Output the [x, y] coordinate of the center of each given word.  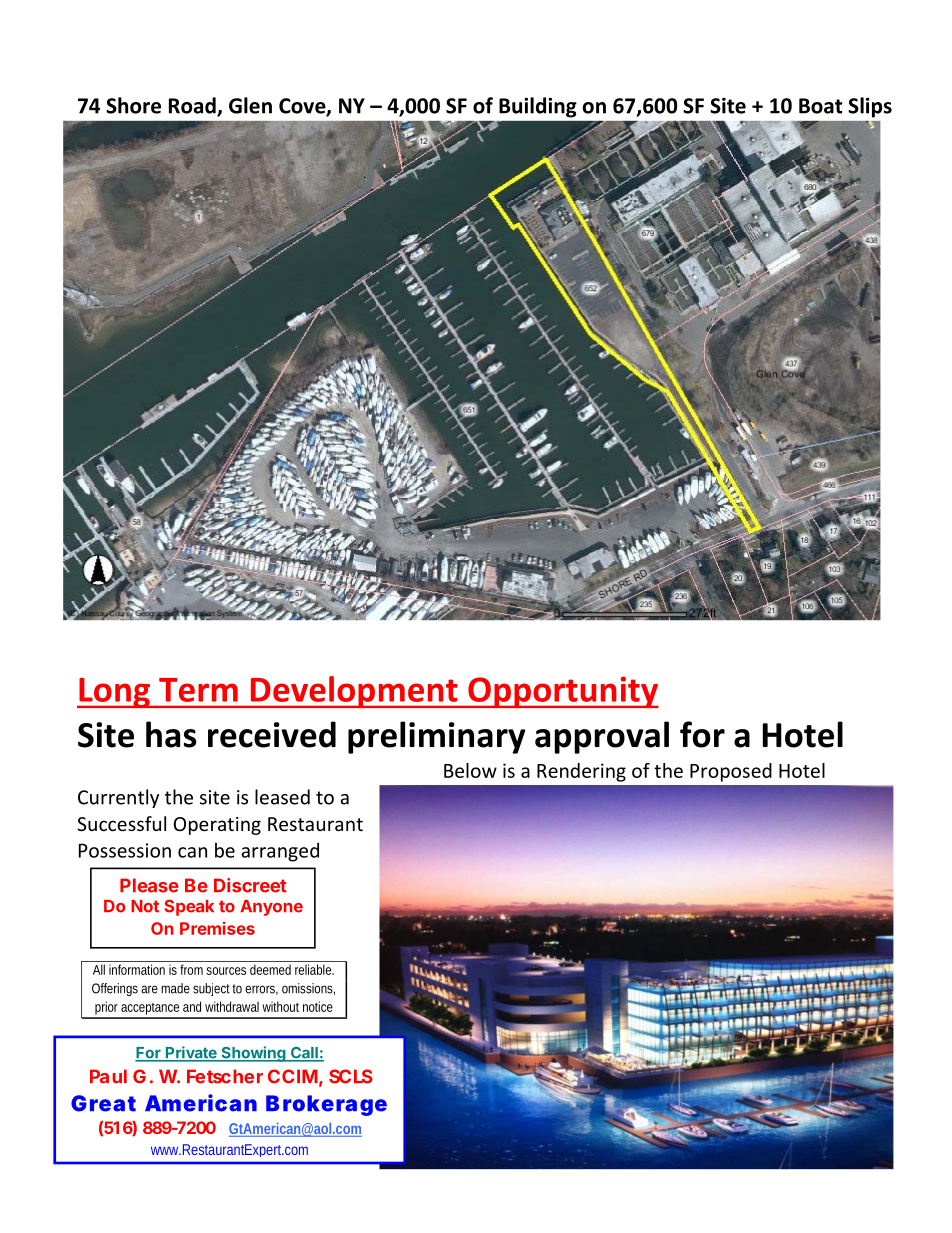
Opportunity [562, 692]
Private [191, 1053]
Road [193, 106]
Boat [820, 106]
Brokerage [326, 1105]
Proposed [731, 772]
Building [538, 107]
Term [198, 690]
